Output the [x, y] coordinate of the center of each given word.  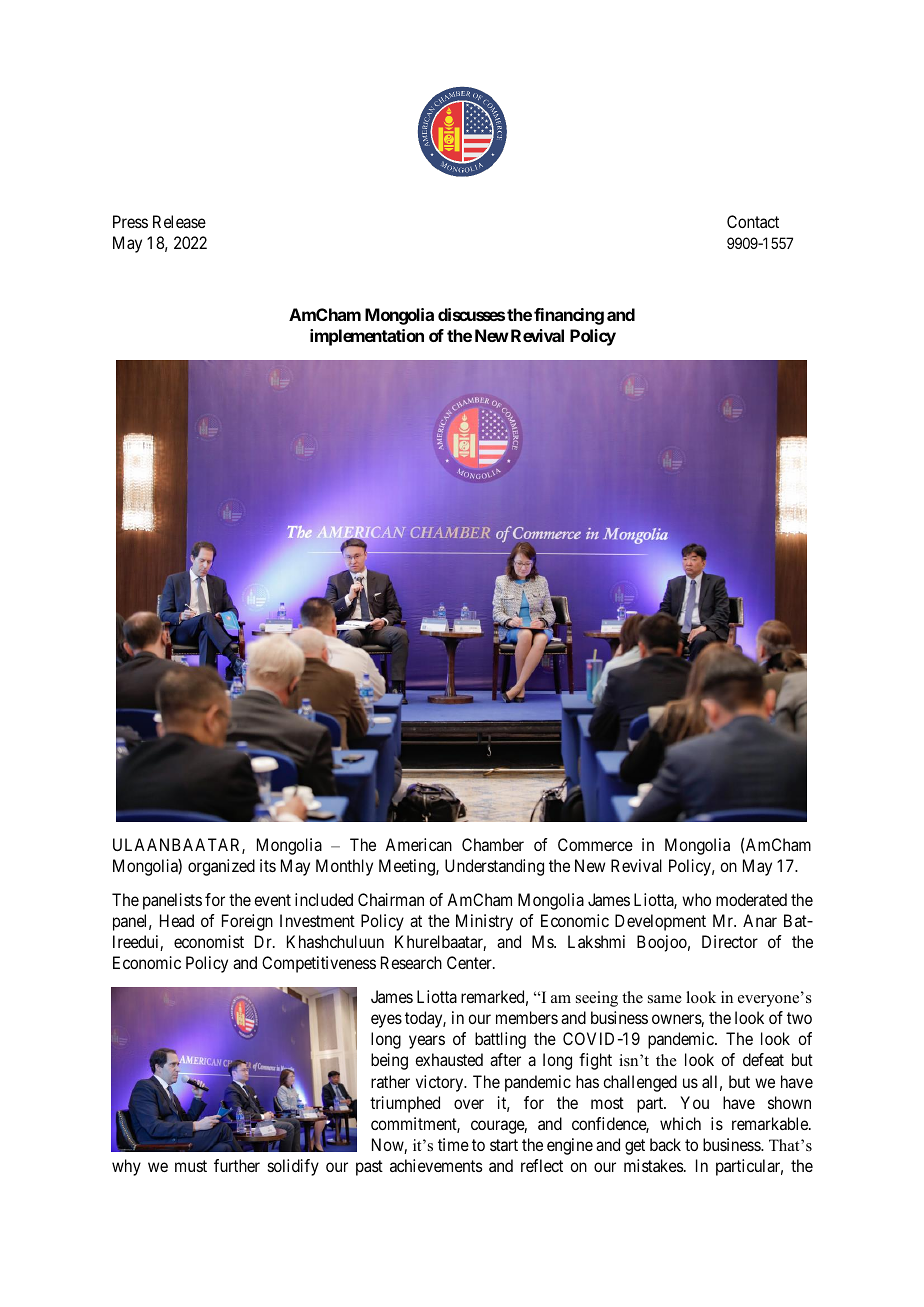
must [191, 1166]
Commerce [595, 844]
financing [569, 316]
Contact [753, 221]
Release [179, 221]
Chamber [493, 844]
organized [221, 867]
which [680, 1123]
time [453, 1144]
